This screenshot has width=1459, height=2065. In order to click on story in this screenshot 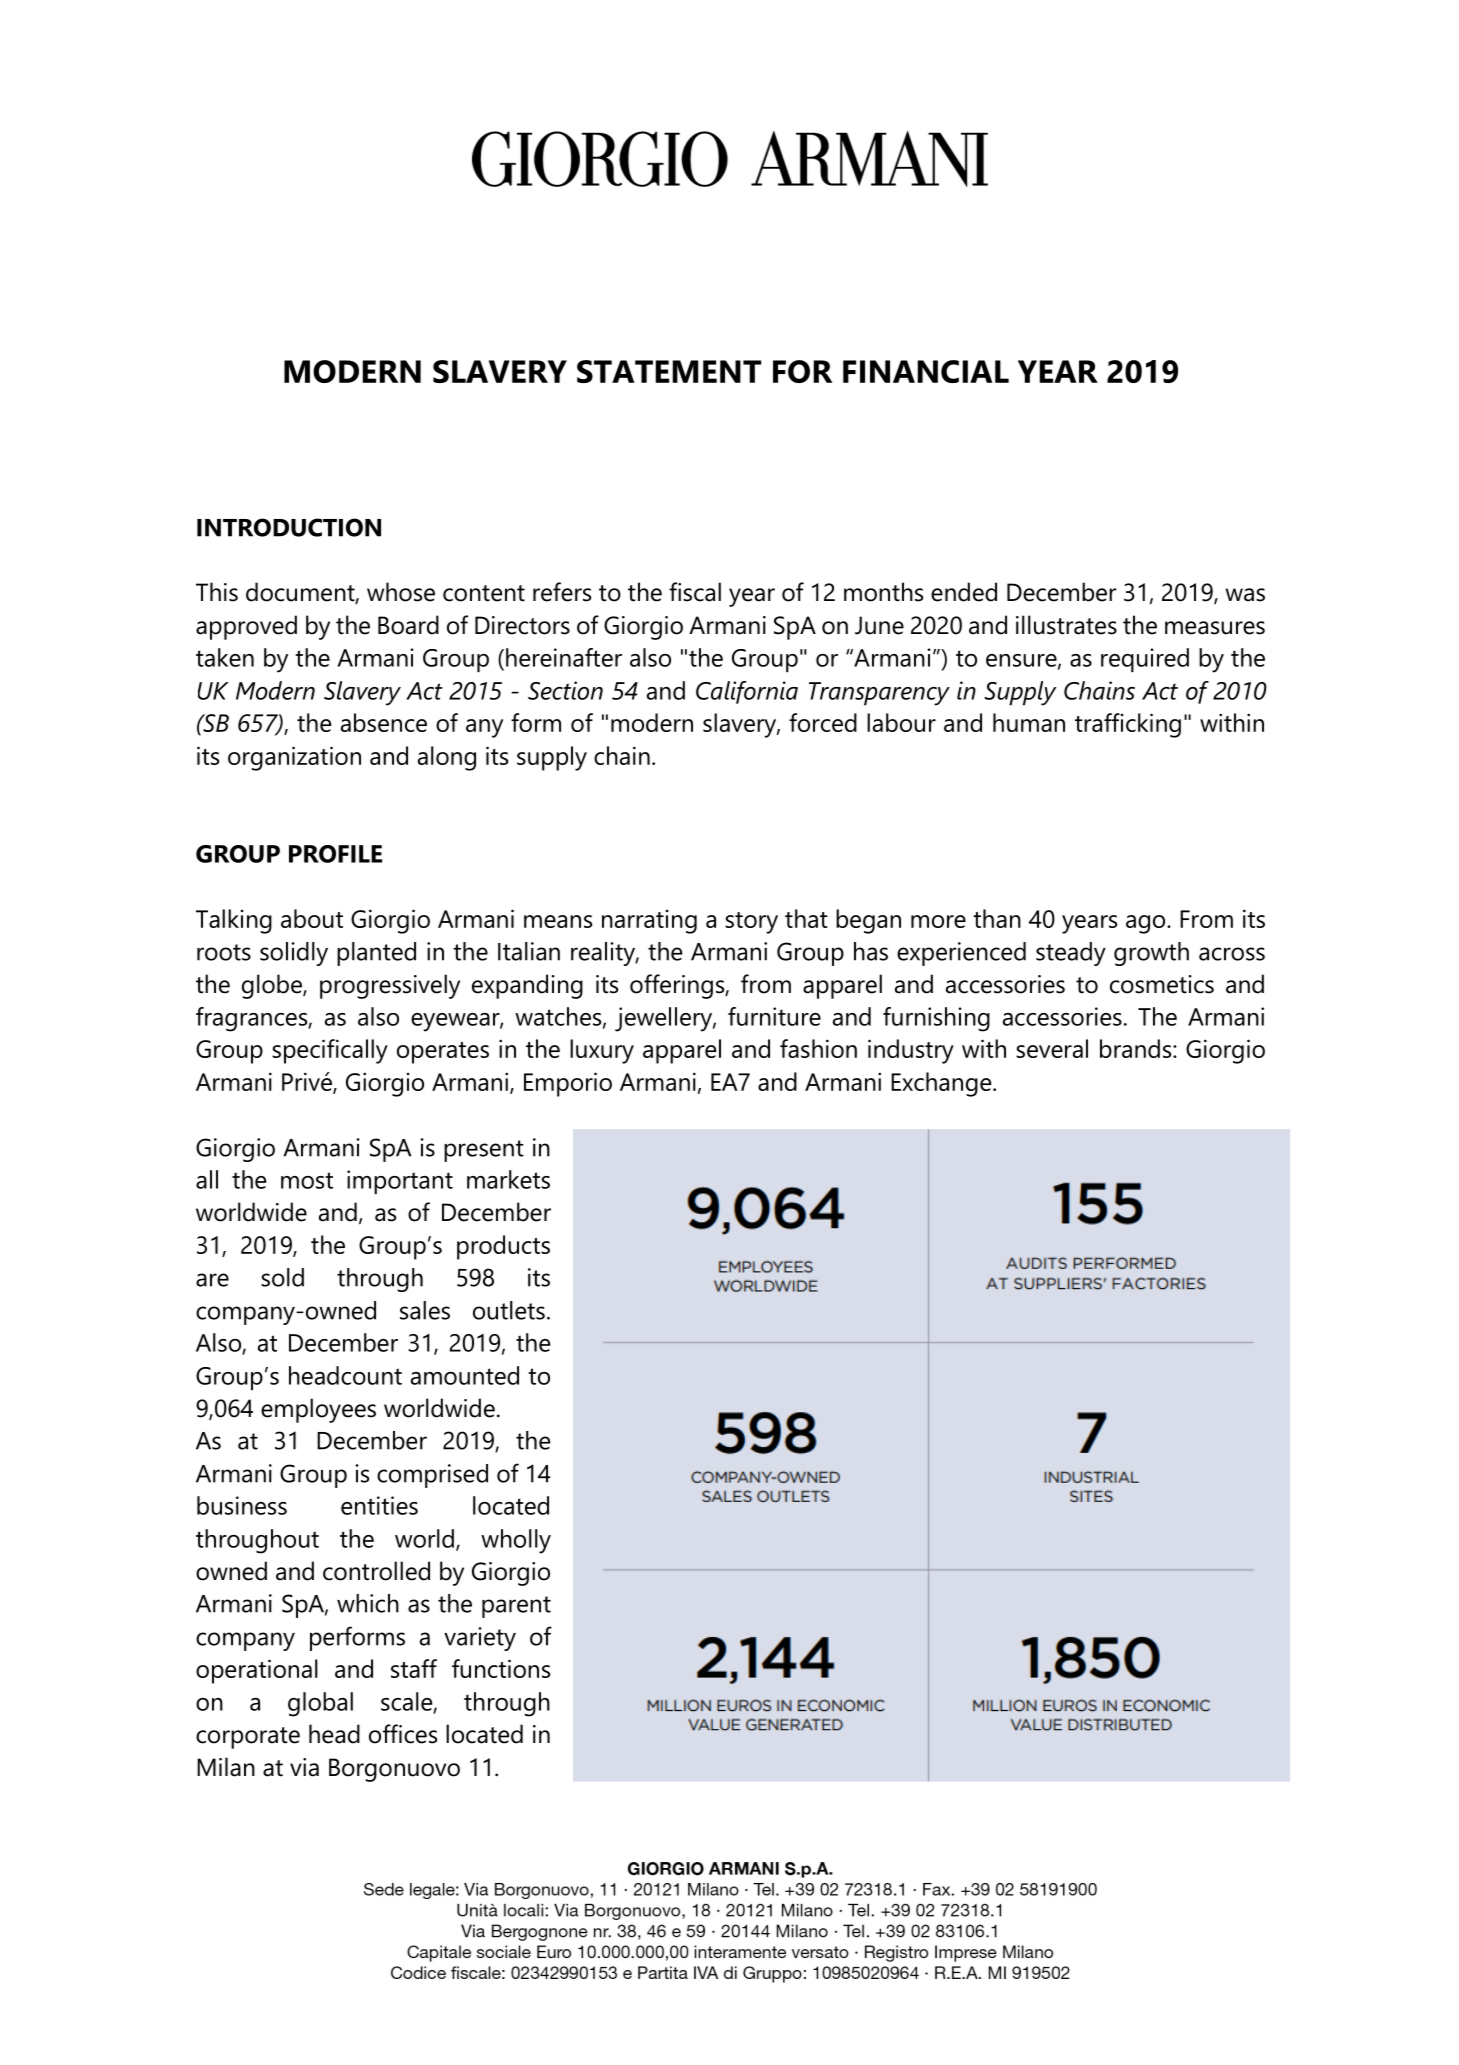, I will do `click(751, 923)`.
